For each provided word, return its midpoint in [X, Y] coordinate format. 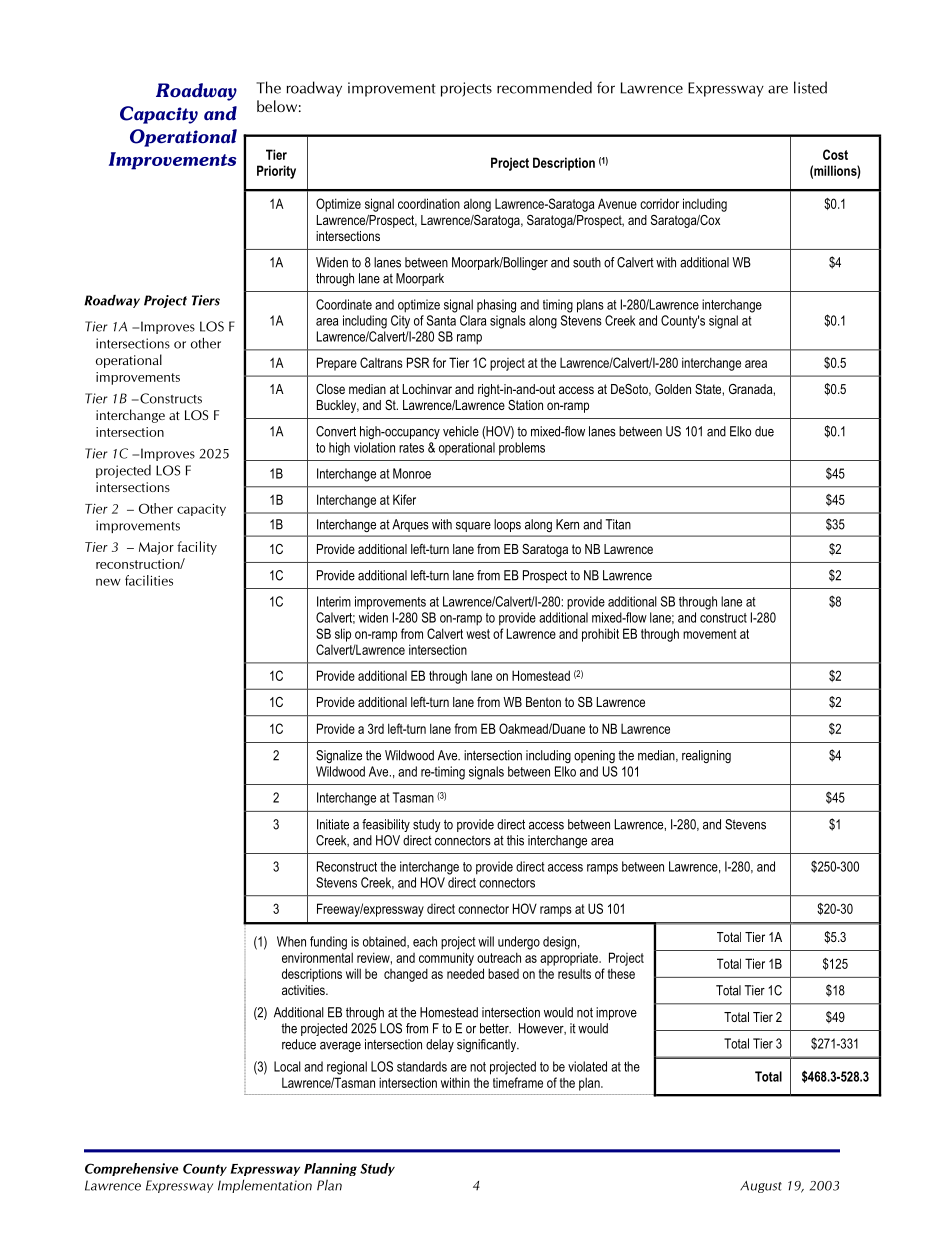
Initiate [333, 824]
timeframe [518, 1082]
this [515, 840]
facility [197, 548]
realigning [706, 756]
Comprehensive [132, 1169]
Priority [276, 172]
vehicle [461, 431]
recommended [544, 87]
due [764, 431]
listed [810, 87]
